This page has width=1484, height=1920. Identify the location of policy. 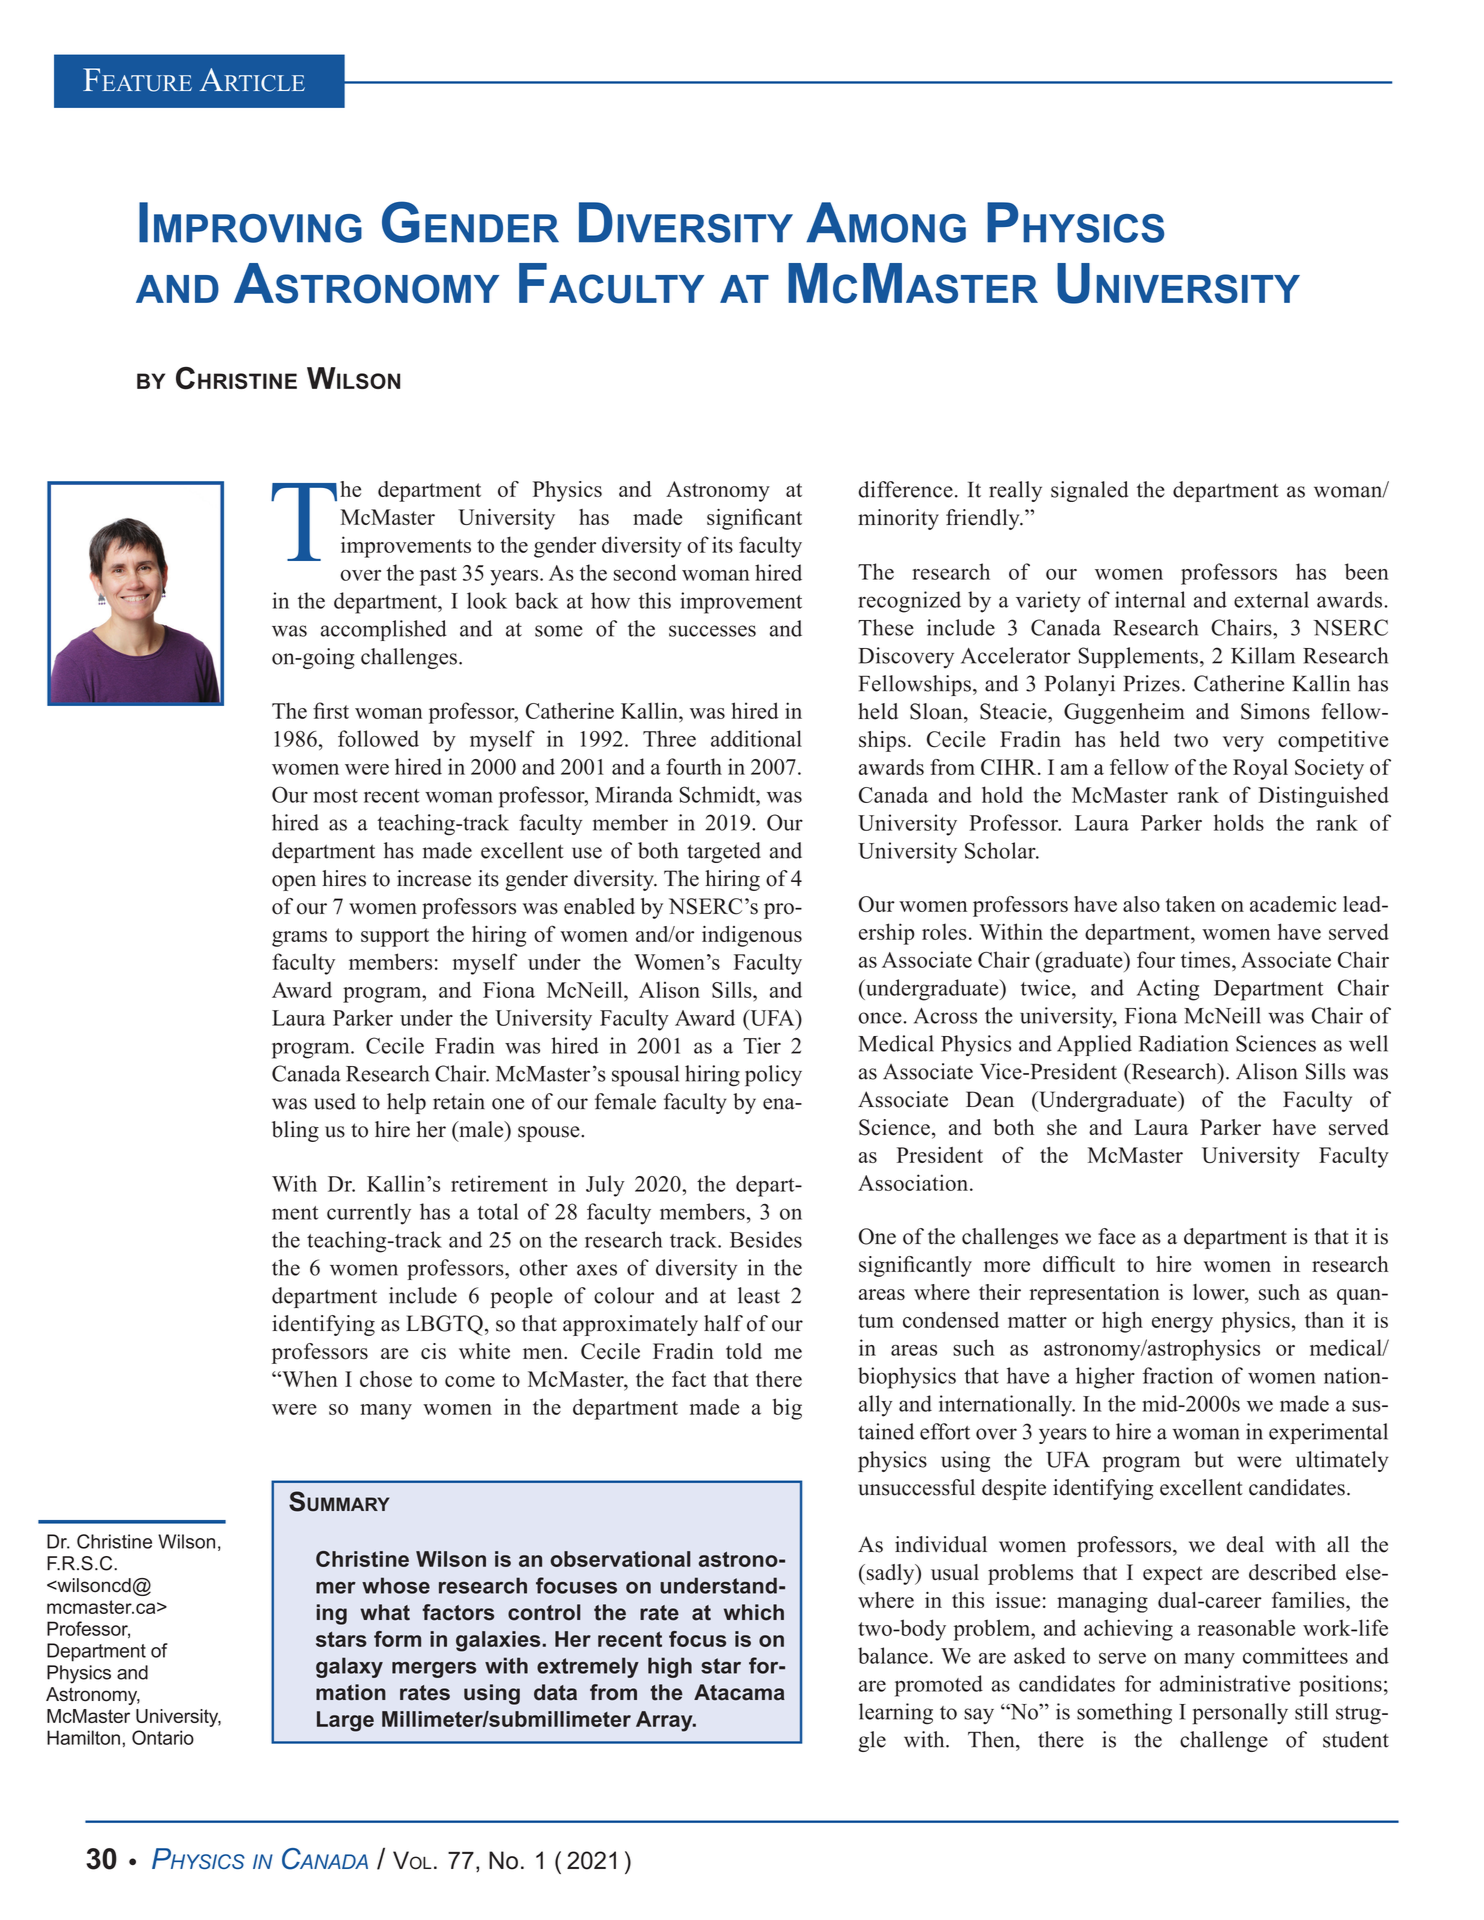
(773, 1076).
